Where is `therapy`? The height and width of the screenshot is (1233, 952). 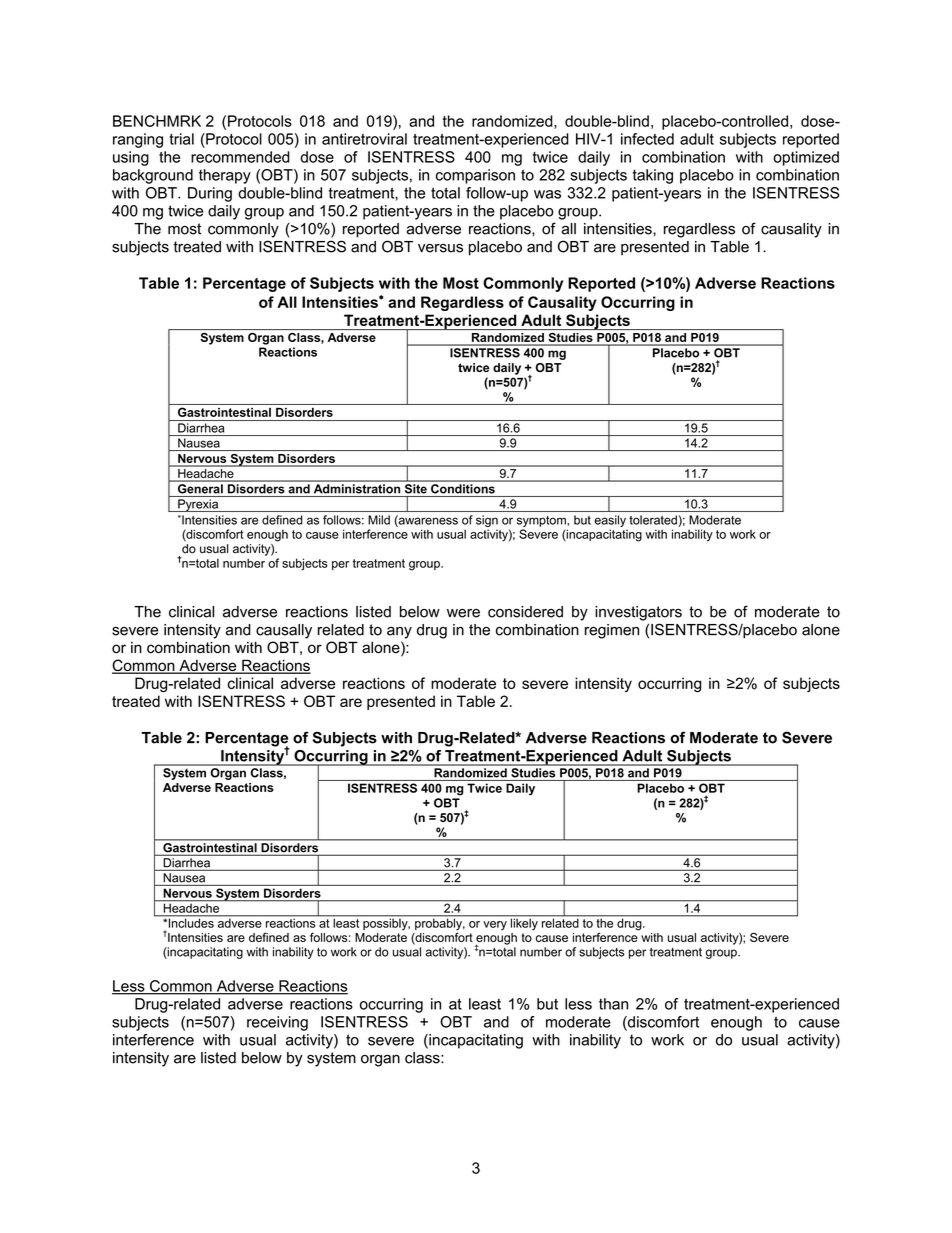 therapy is located at coordinates (225, 176).
